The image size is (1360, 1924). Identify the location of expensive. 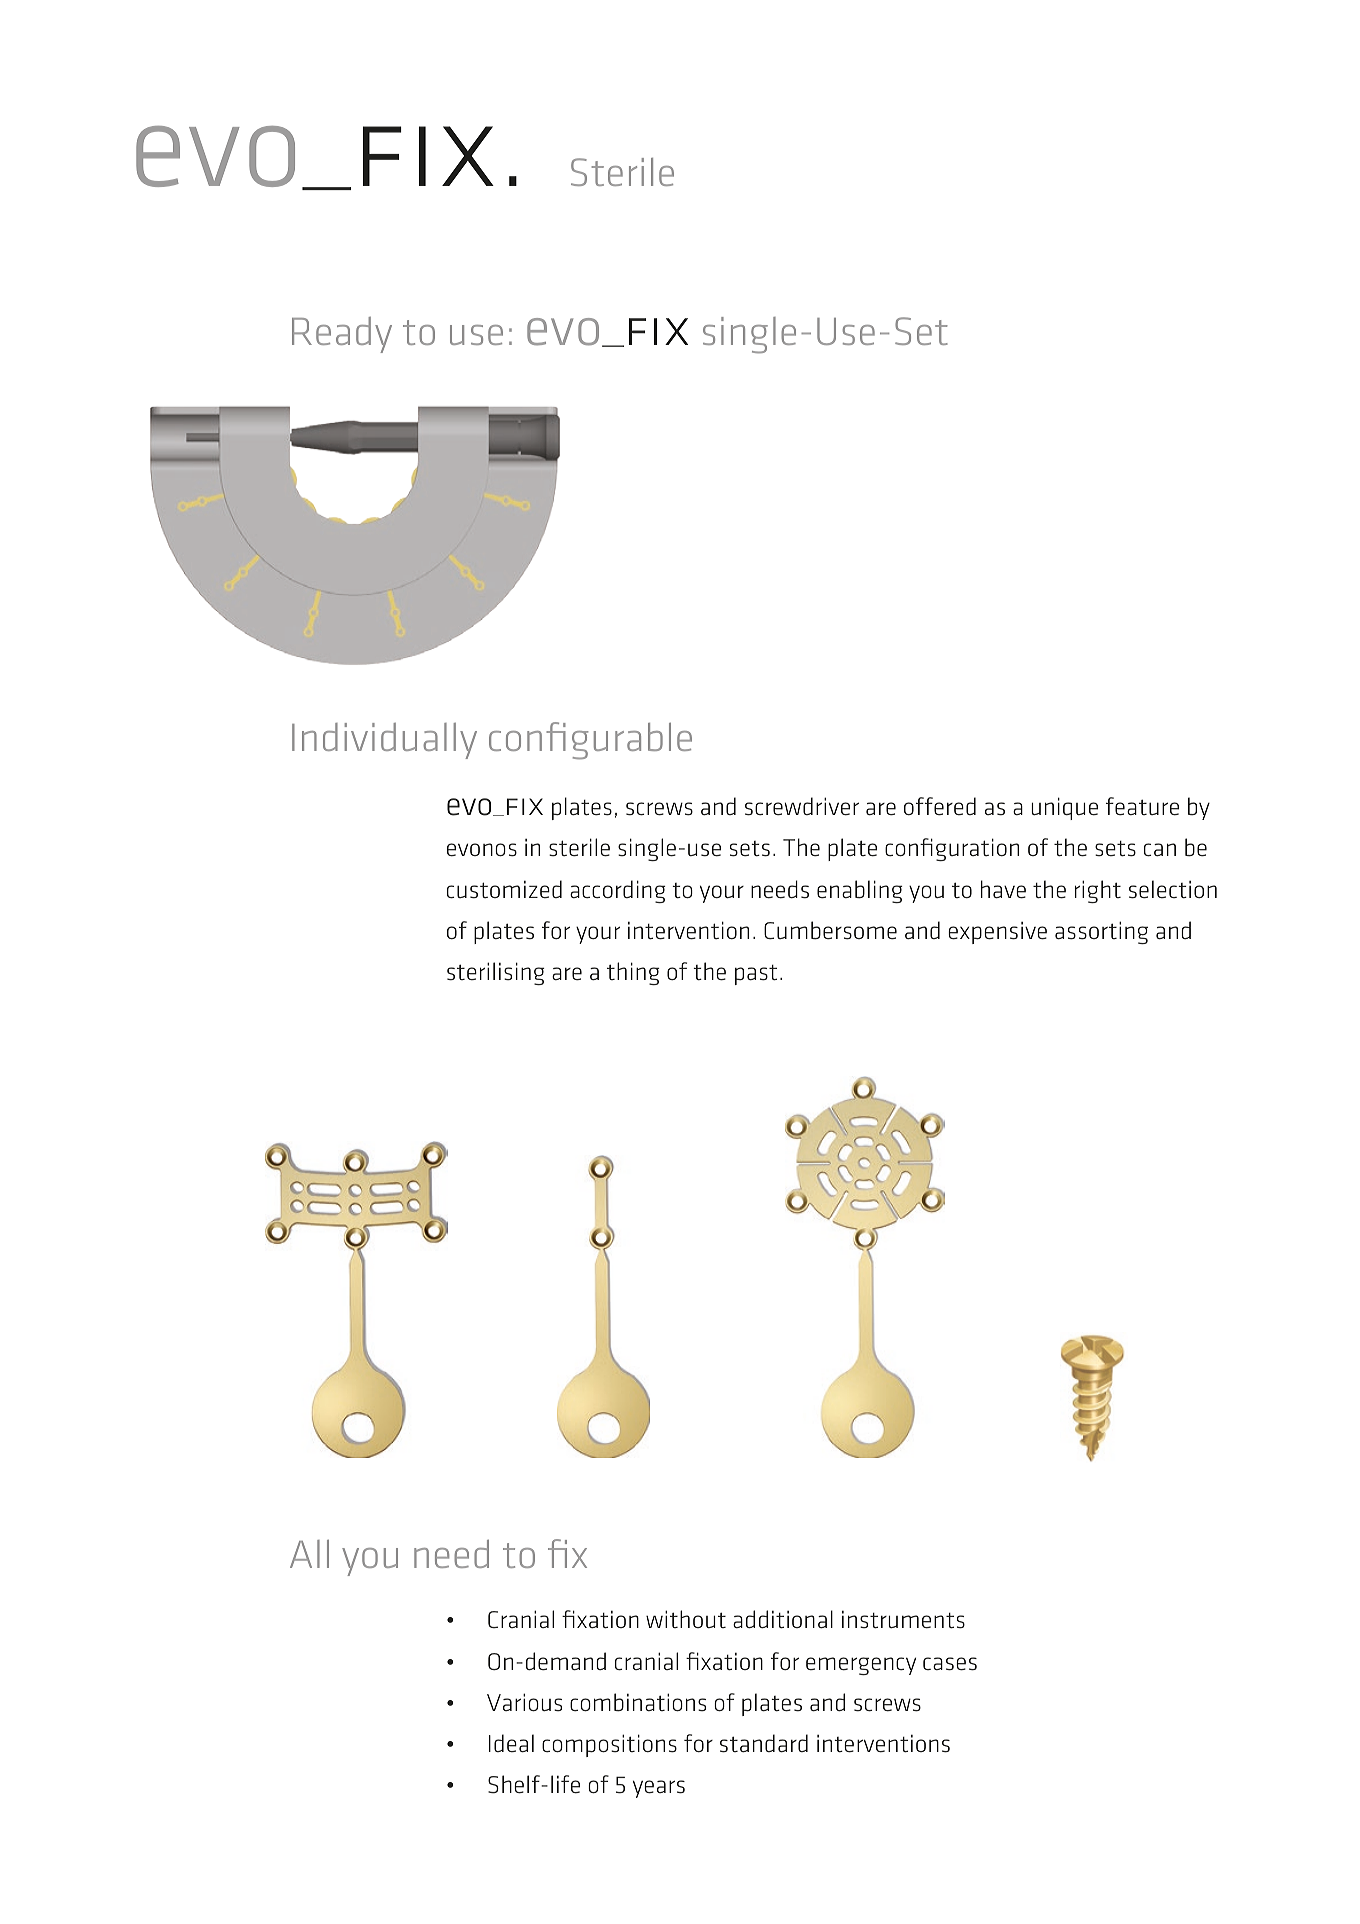
(997, 933).
